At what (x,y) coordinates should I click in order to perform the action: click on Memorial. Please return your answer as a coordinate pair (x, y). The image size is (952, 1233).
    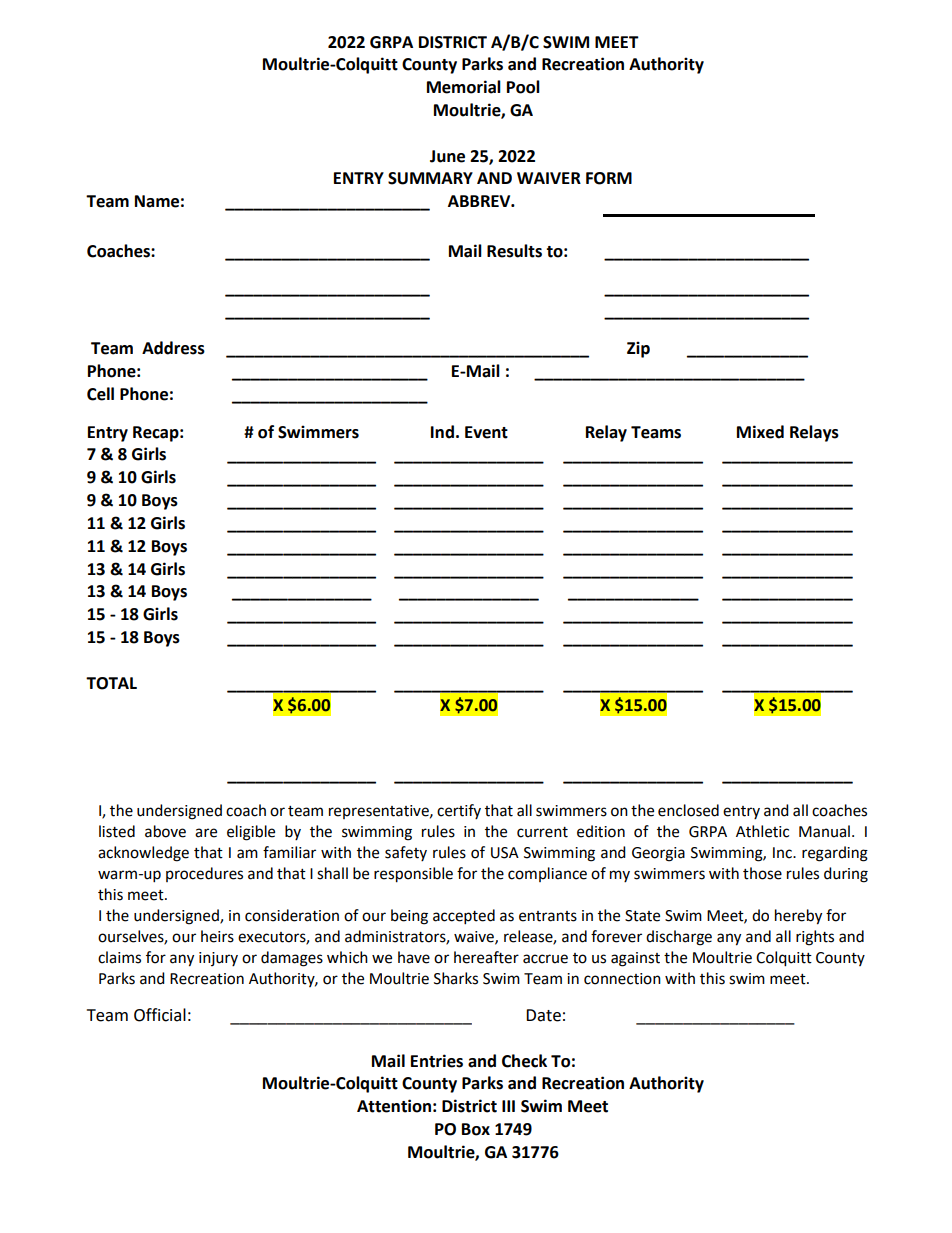
    Looking at the image, I should click on (464, 87).
